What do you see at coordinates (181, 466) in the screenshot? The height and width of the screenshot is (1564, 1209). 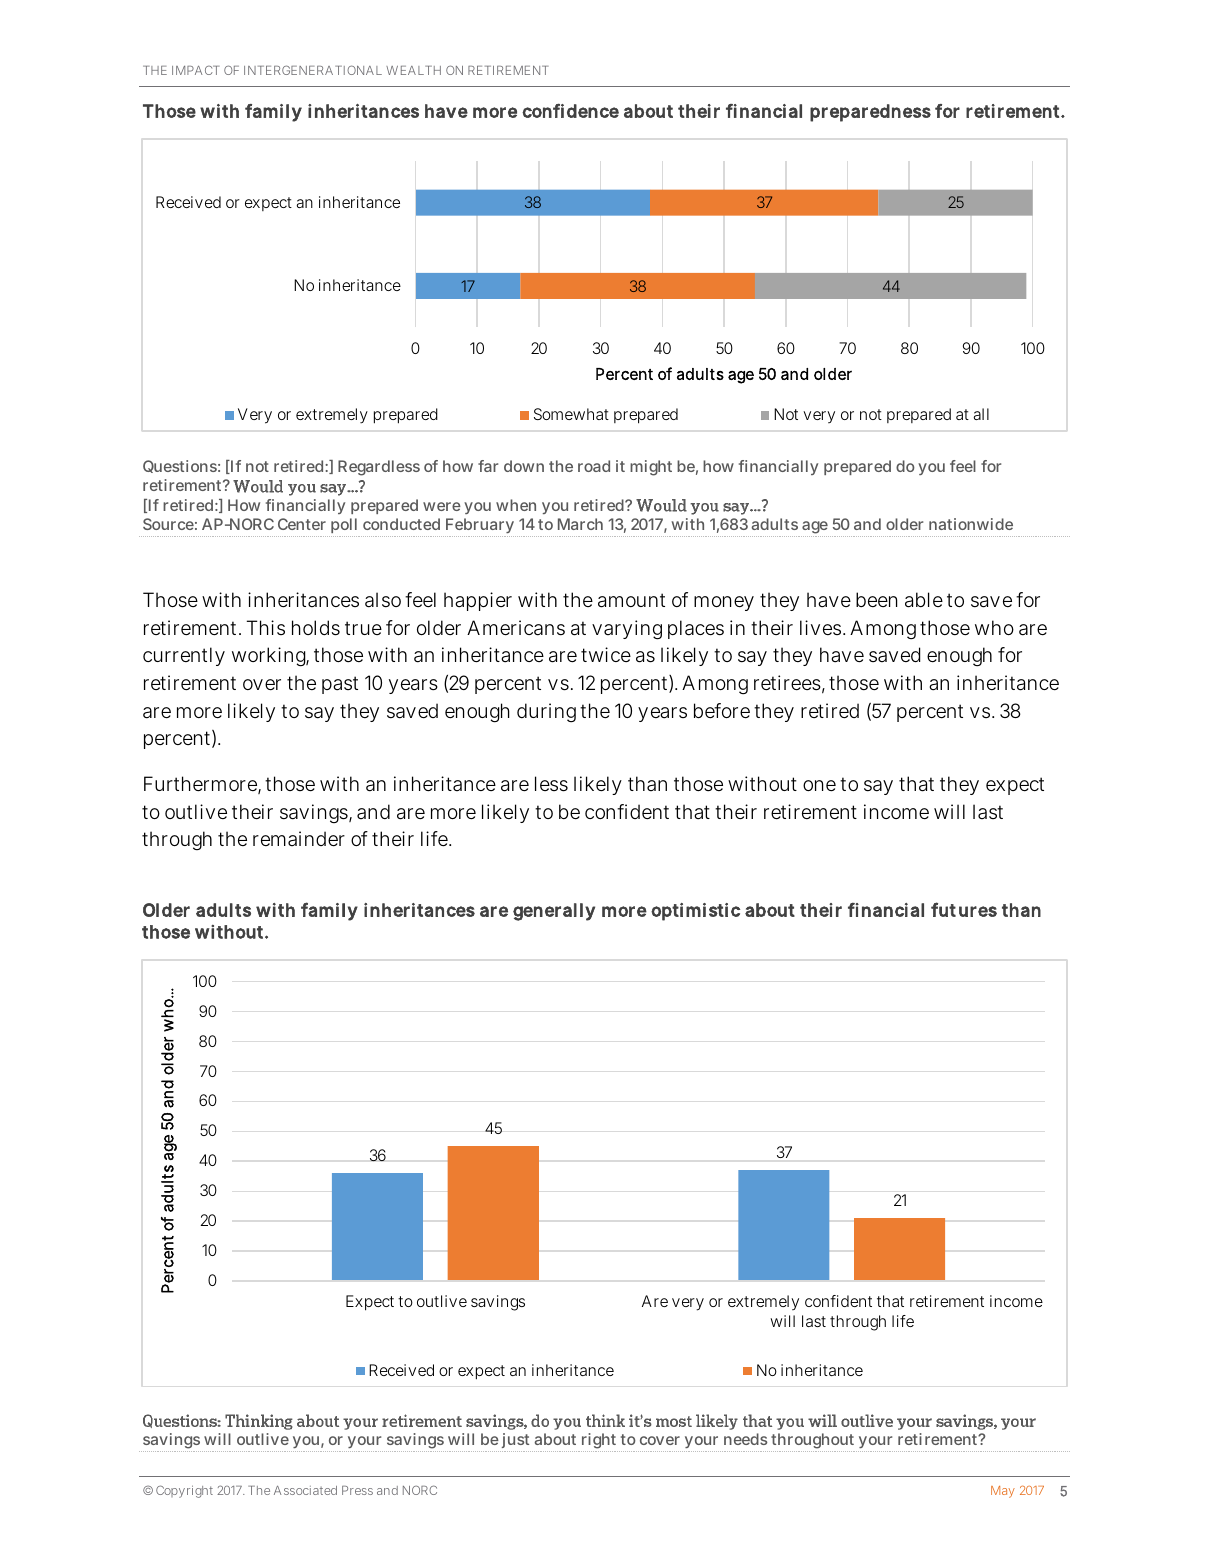 I see `Questions` at bounding box center [181, 466].
